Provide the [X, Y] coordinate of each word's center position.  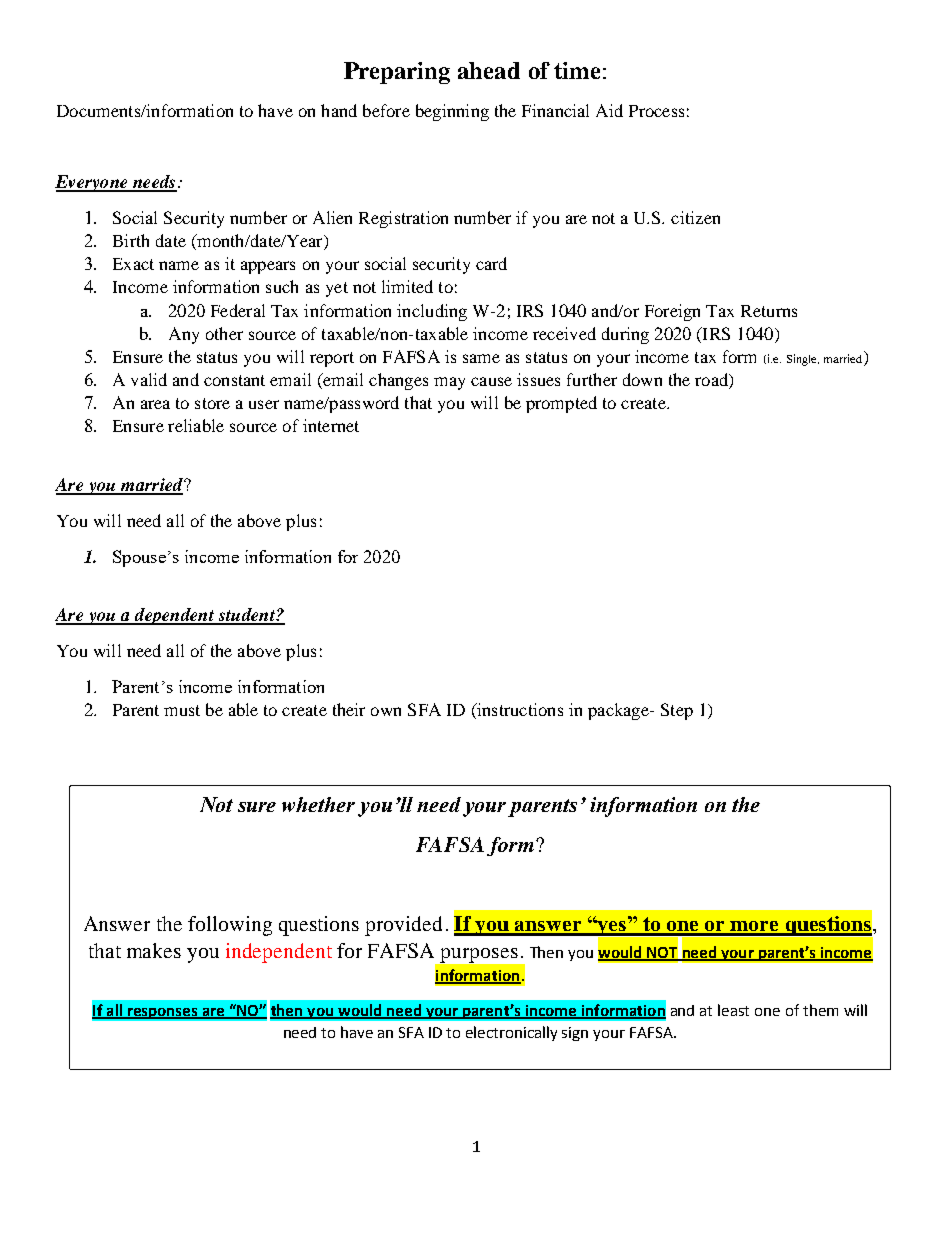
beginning [452, 112]
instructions [519, 709]
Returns [769, 311]
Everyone [92, 183]
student [246, 616]
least [733, 1010]
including [432, 312]
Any [184, 335]
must [182, 710]
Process [656, 111]
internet [331, 425]
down [642, 379]
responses [162, 1013]
